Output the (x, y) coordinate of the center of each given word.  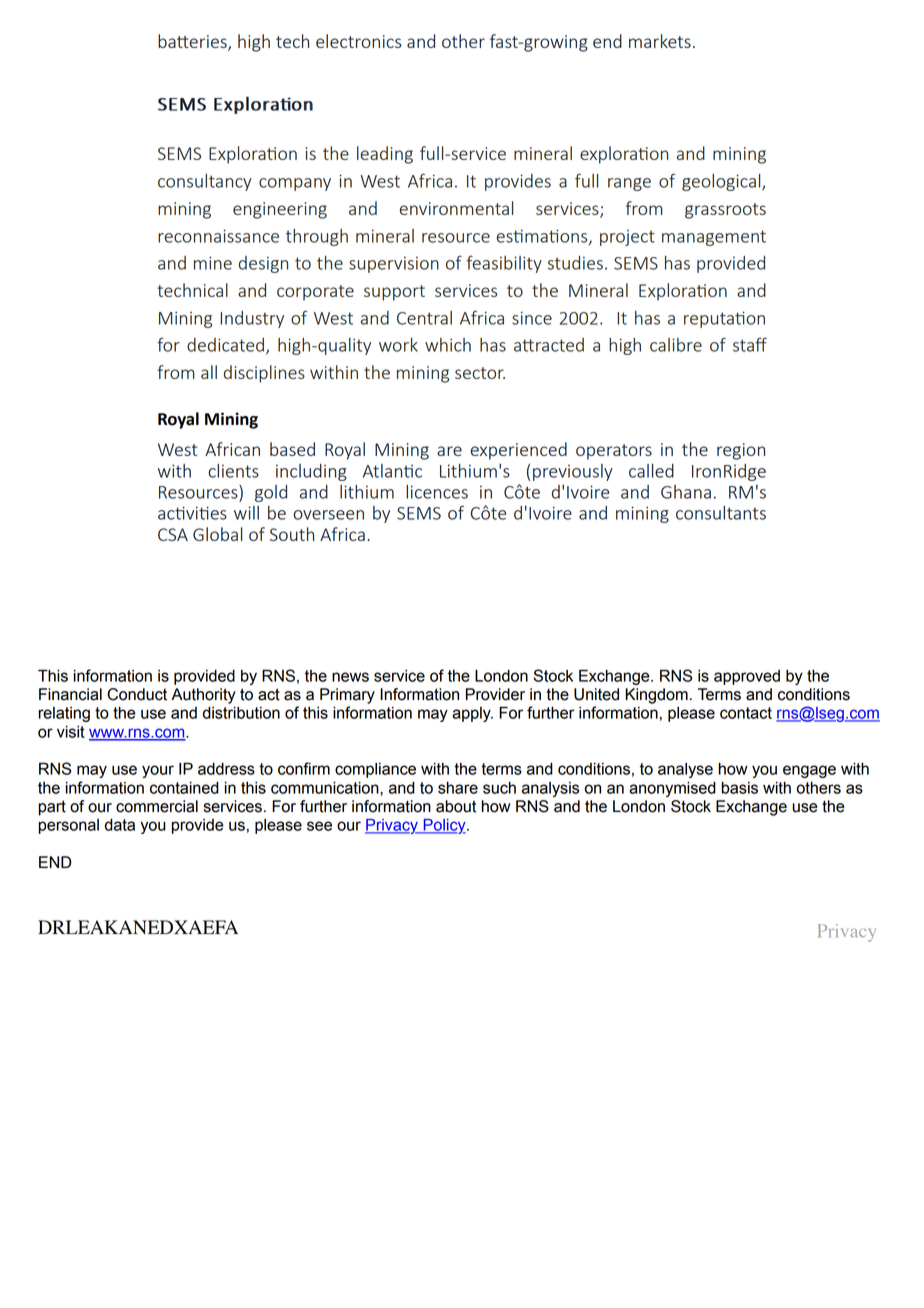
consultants (721, 513)
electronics (358, 41)
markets (660, 41)
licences (437, 492)
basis (739, 788)
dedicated (225, 345)
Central (424, 318)
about (456, 806)
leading (385, 155)
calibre (676, 345)
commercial (157, 806)
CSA (173, 534)
